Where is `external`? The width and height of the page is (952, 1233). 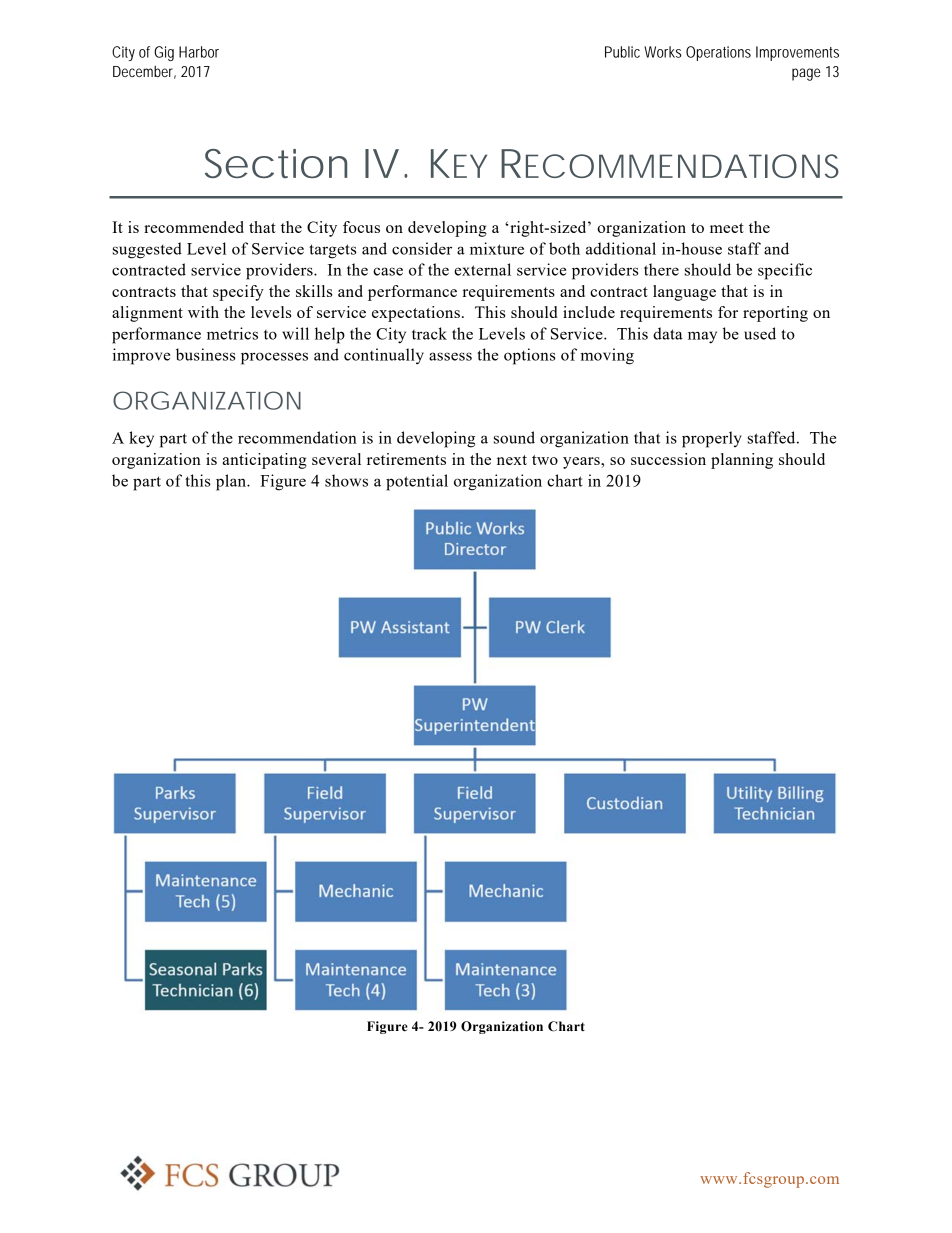 external is located at coordinates (482, 269).
